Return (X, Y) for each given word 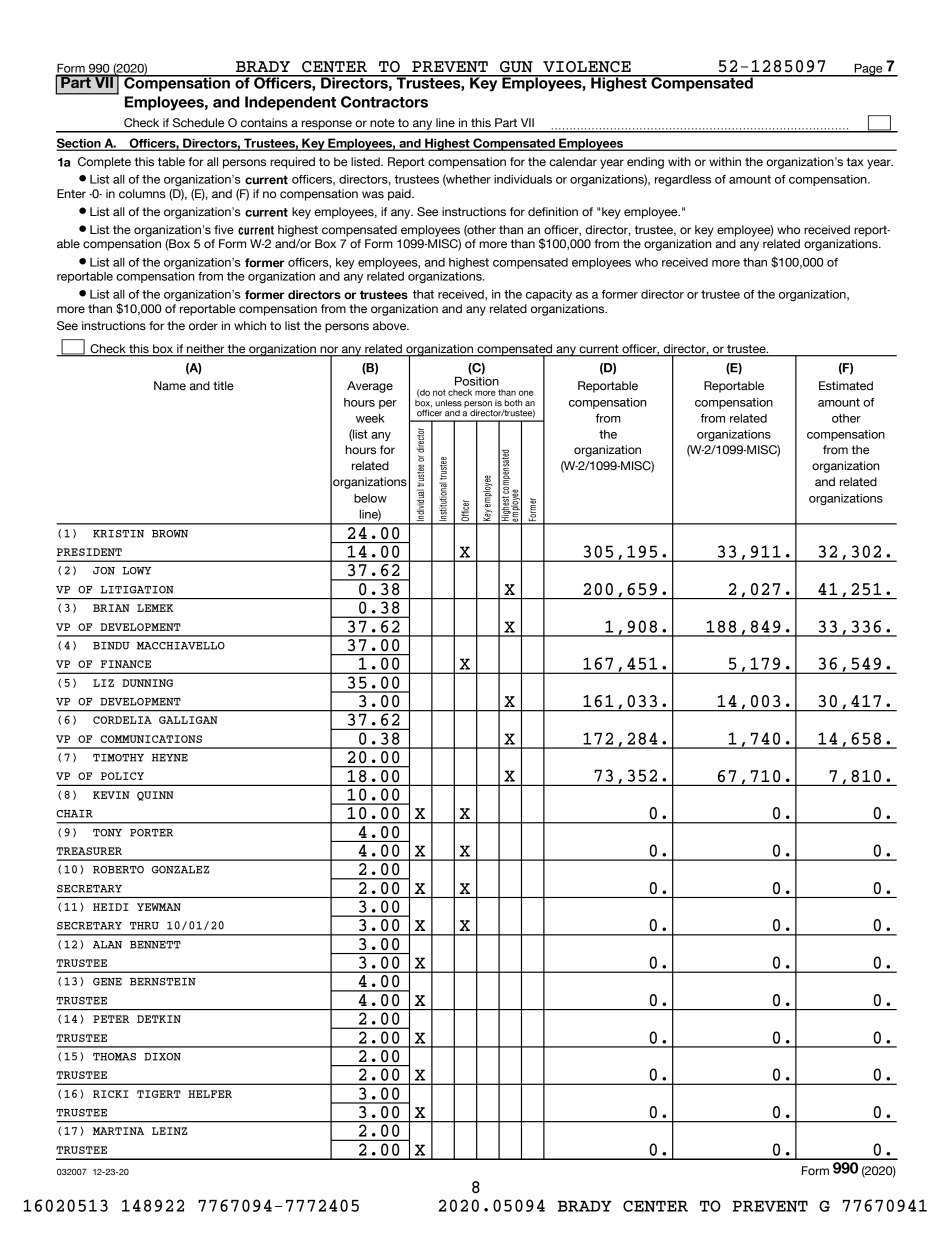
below (370, 498)
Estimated (846, 386)
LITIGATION (137, 590)
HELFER (210, 1094)
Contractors (384, 102)
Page (868, 70)
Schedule (198, 123)
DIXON (162, 1057)
